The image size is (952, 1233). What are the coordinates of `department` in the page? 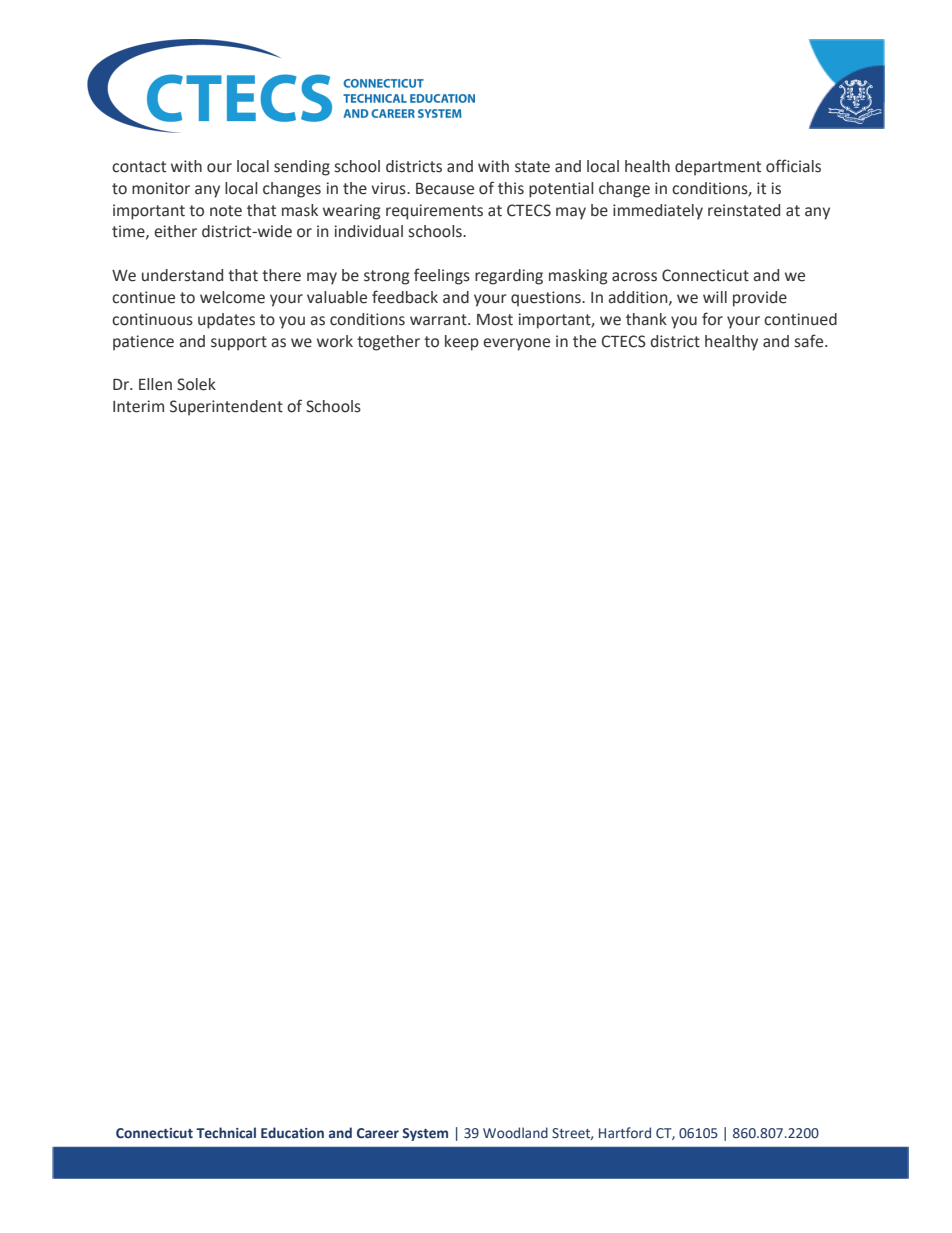 It's located at (718, 168).
